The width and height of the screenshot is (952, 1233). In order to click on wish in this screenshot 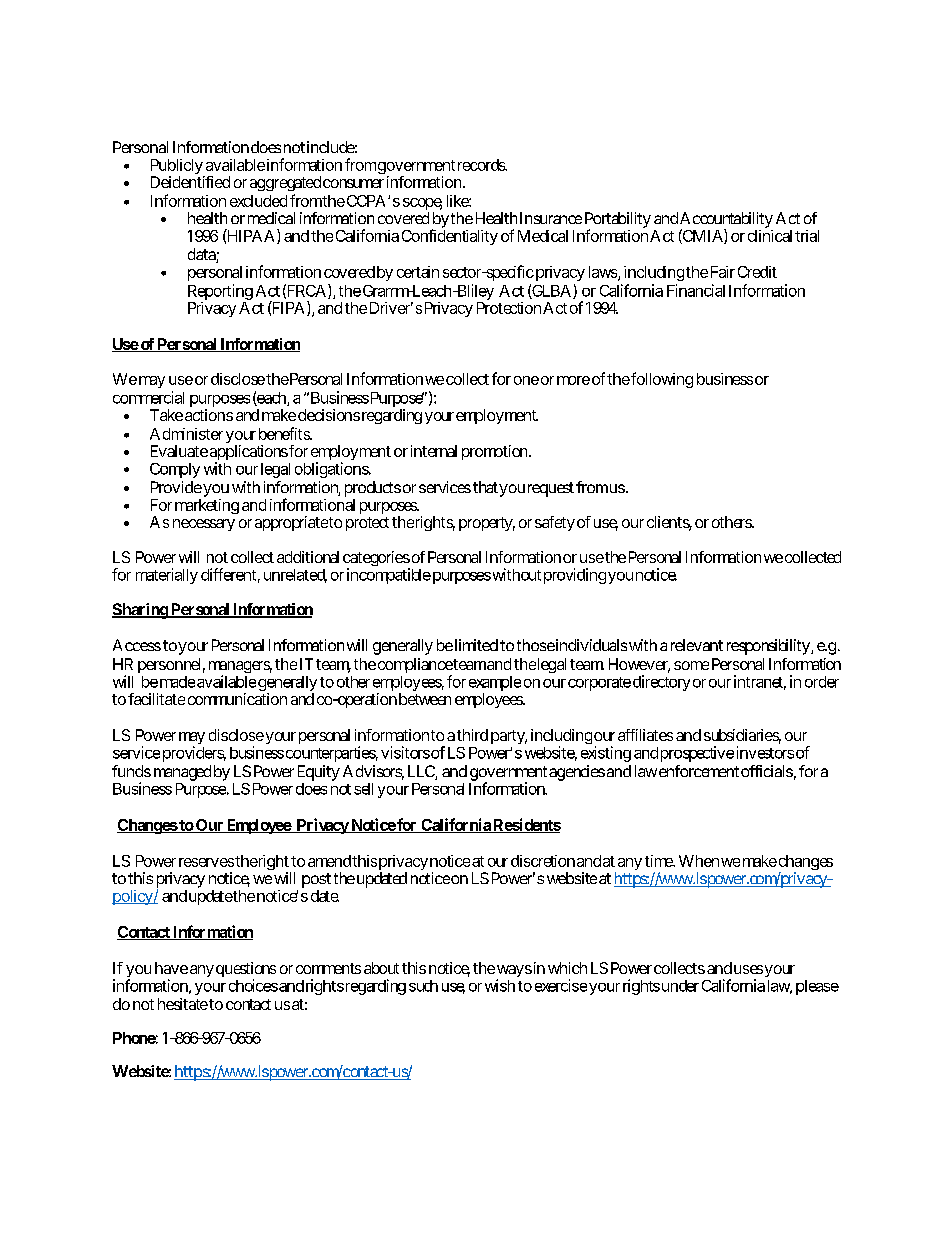, I will do `click(500, 985)`.
